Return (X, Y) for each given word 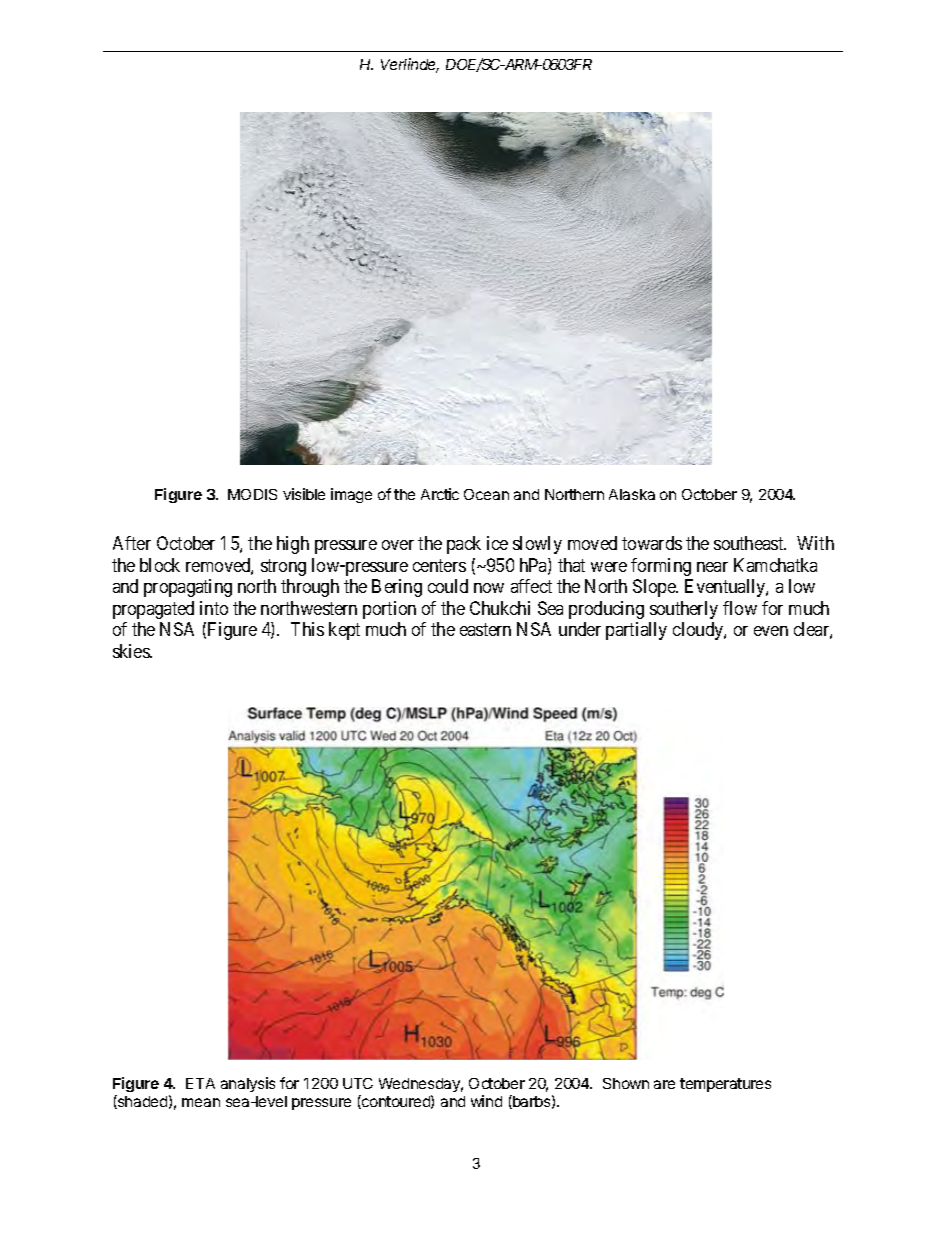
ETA (200, 1083)
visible (304, 494)
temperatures (725, 1085)
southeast (750, 543)
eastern (485, 629)
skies (132, 651)
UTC (358, 1083)
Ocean (486, 494)
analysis (248, 1084)
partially (636, 631)
